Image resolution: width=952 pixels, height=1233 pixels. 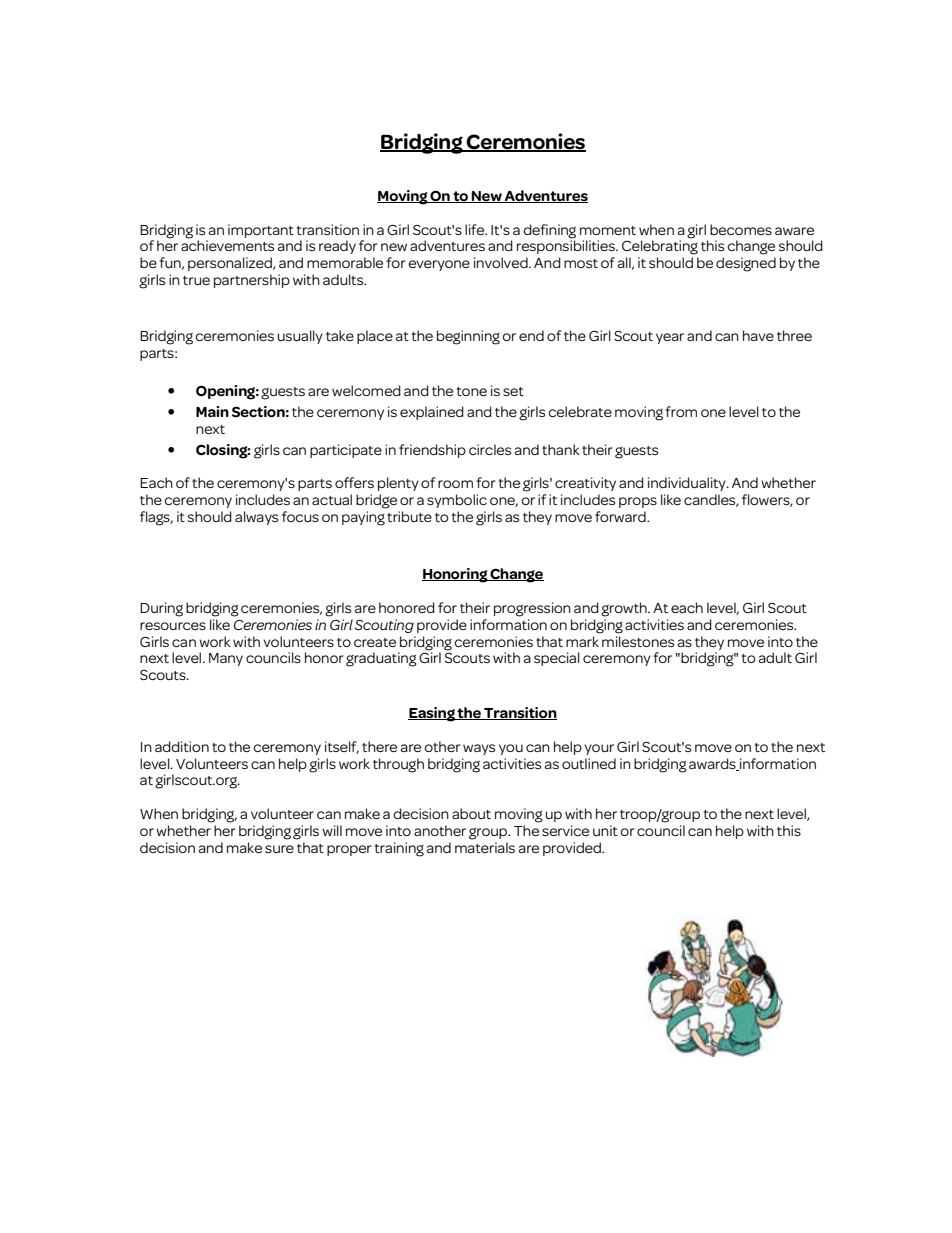 What do you see at coordinates (502, 262) in the screenshot?
I see `involved` at bounding box center [502, 262].
